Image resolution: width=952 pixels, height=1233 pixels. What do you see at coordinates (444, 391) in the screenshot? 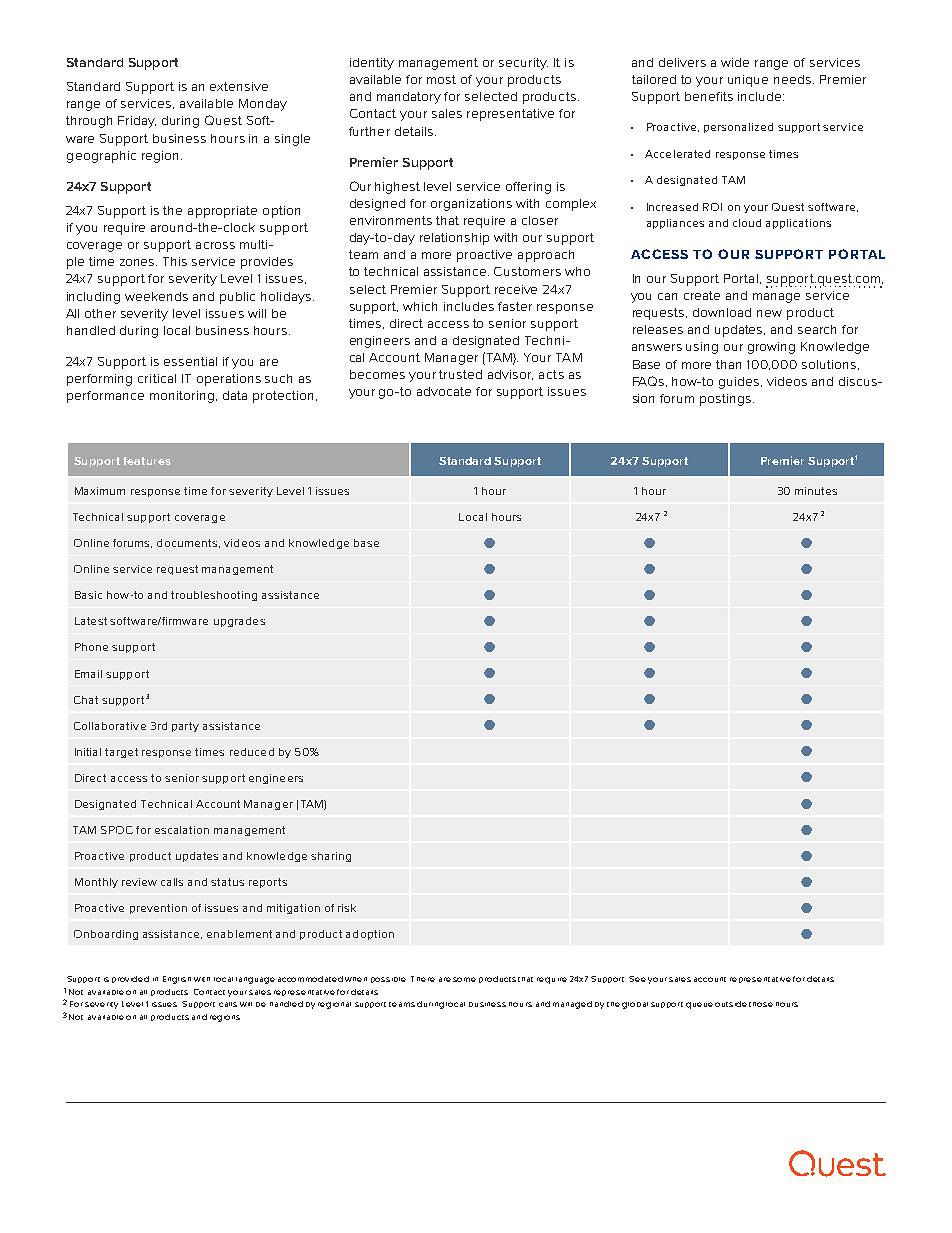
I see `advocate` at bounding box center [444, 391].
